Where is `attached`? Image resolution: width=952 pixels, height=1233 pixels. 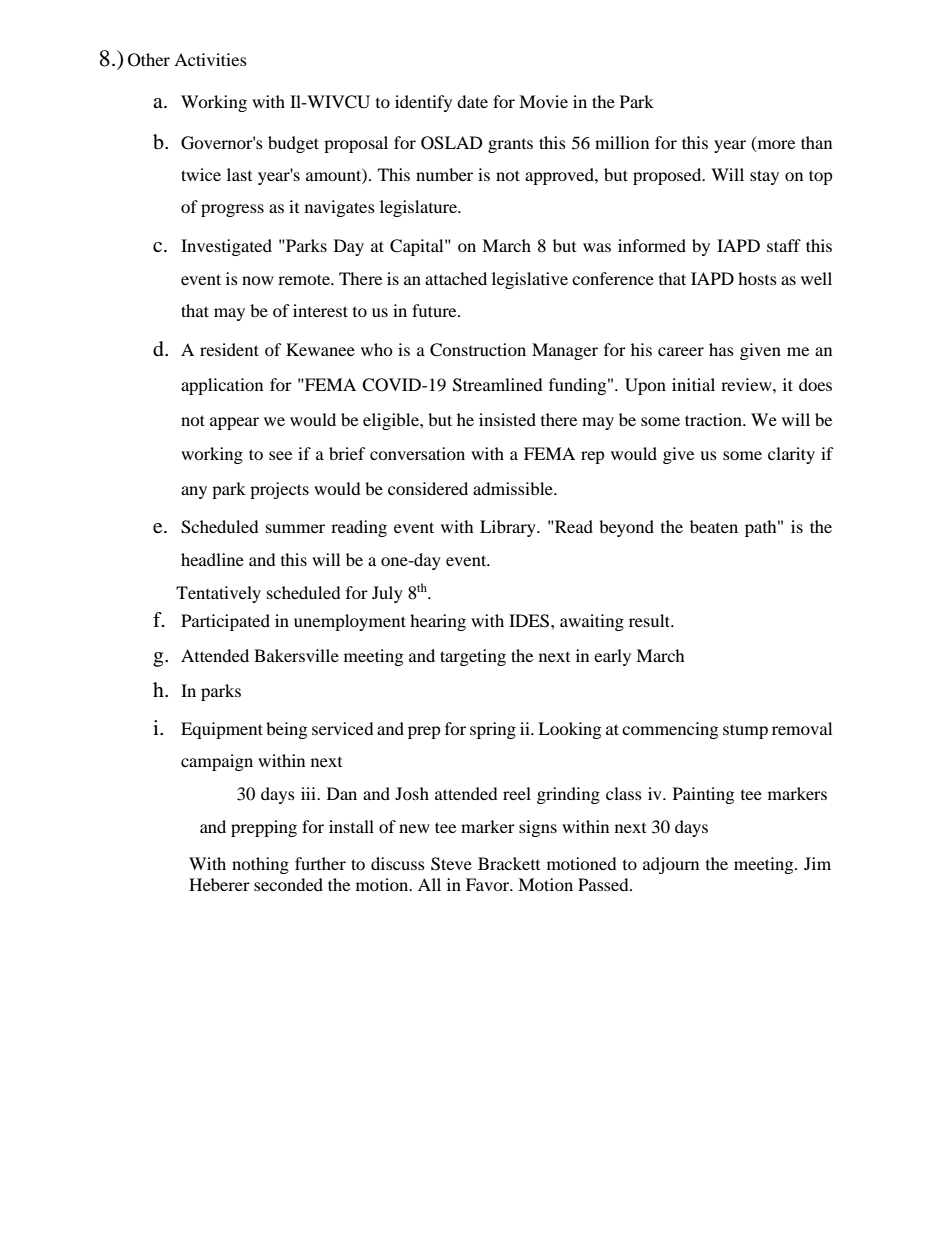
attached is located at coordinates (456, 278).
